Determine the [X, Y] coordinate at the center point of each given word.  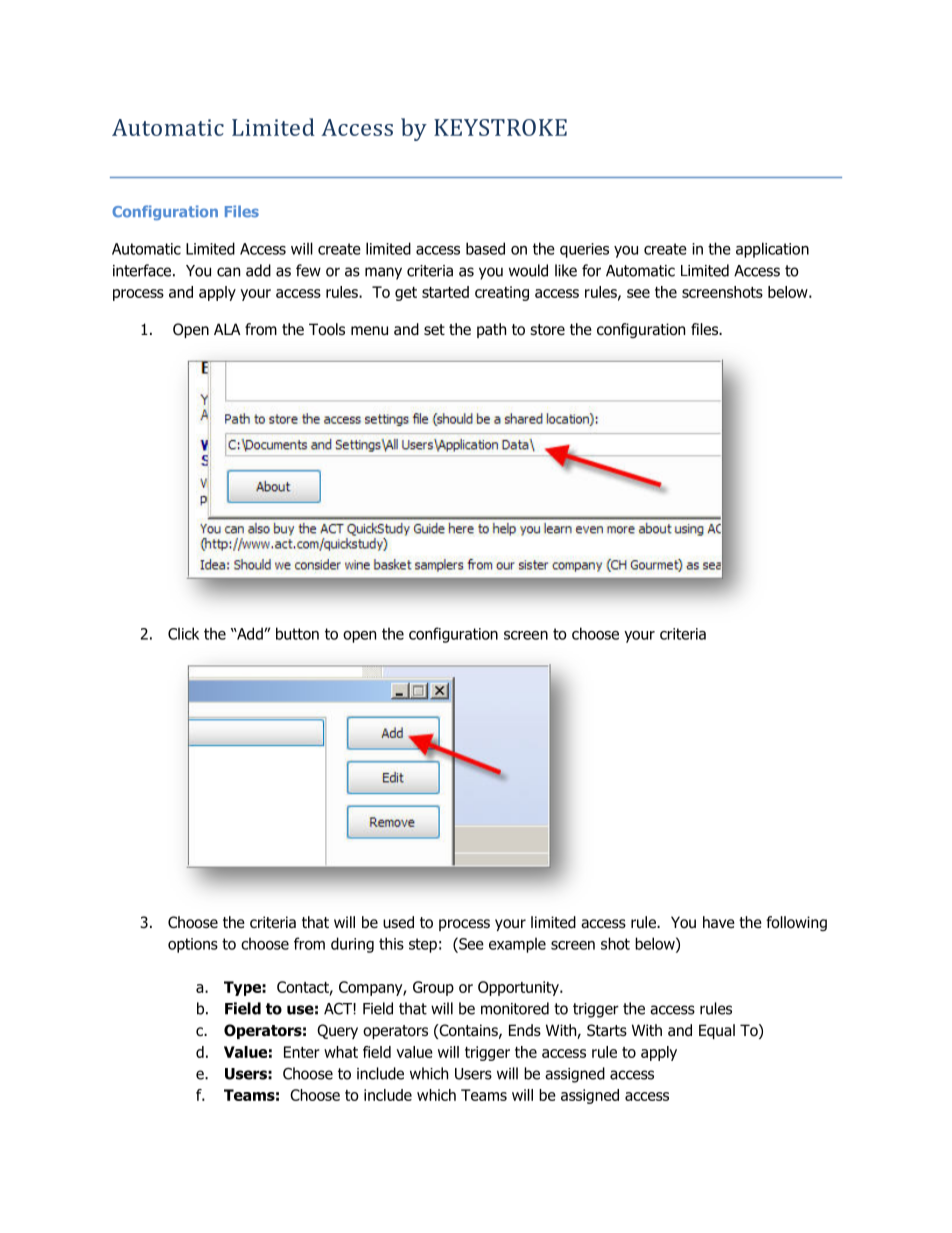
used [398, 922]
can [228, 272]
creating [502, 293]
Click [183, 633]
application [772, 250]
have [719, 922]
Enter [302, 1052]
